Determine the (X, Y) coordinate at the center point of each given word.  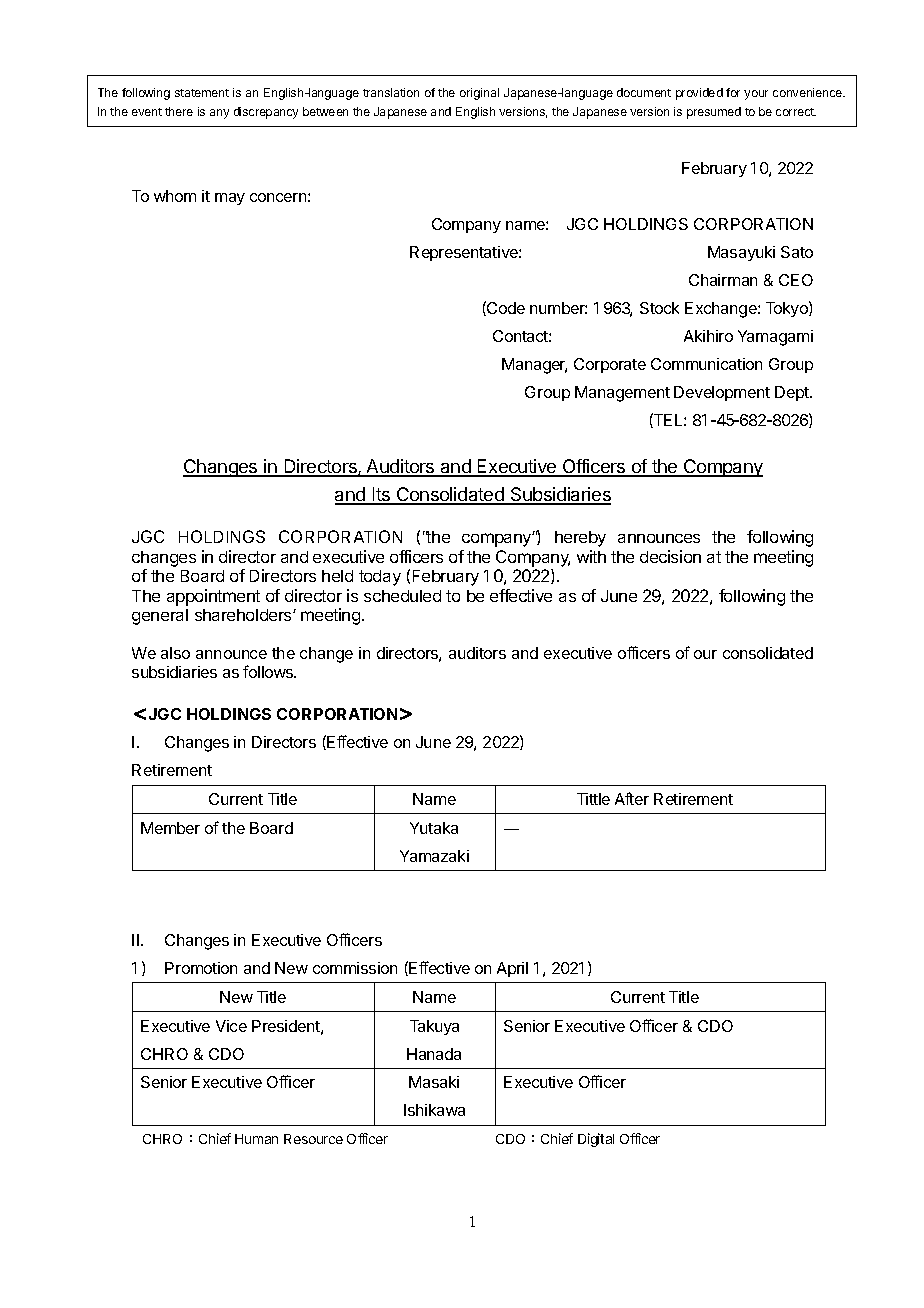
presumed (714, 113)
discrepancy (266, 113)
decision (670, 556)
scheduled (402, 596)
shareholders (244, 615)
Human (256, 1139)
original (479, 94)
